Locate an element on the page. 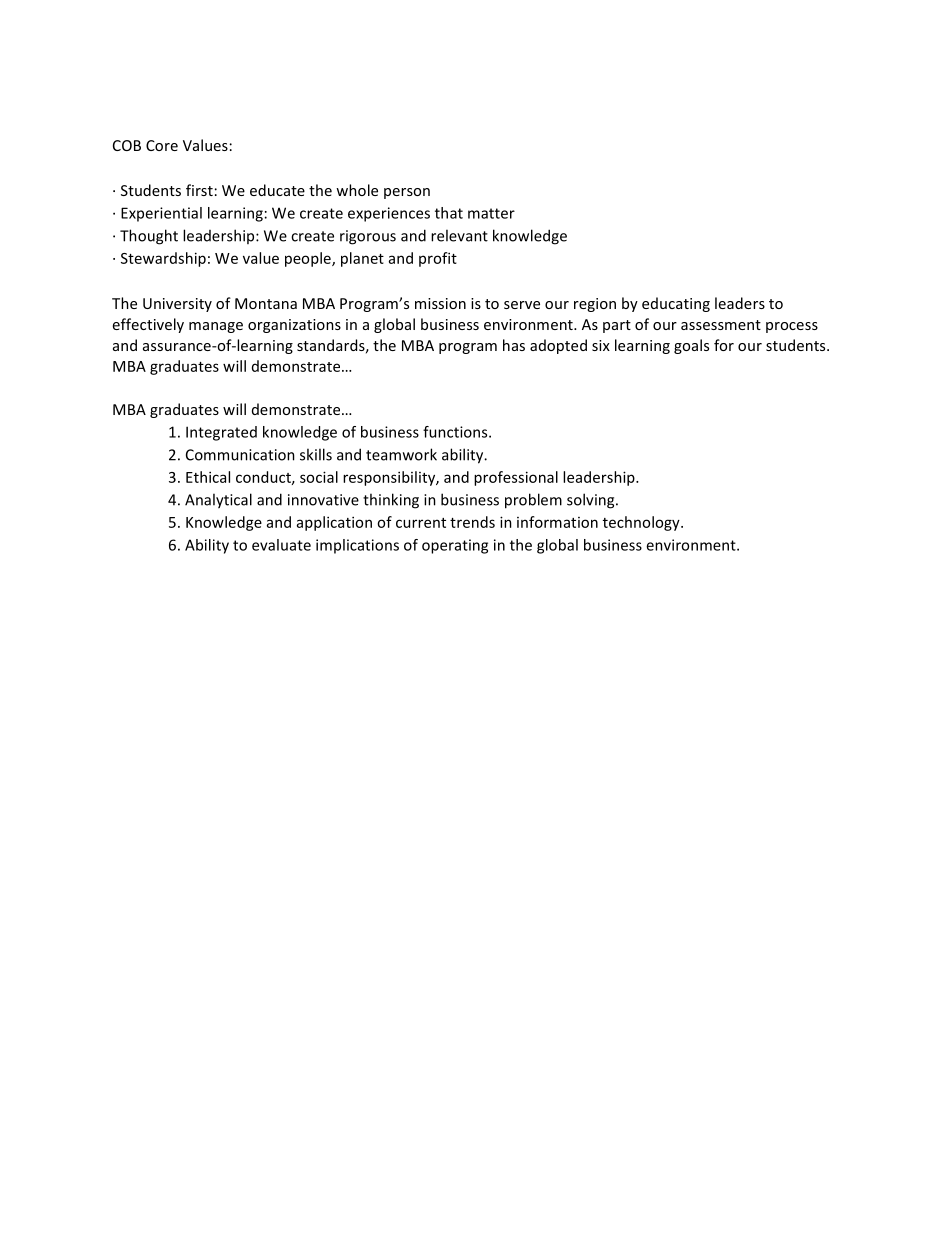 This document has height=1233, width=952. matter is located at coordinates (491, 213).
